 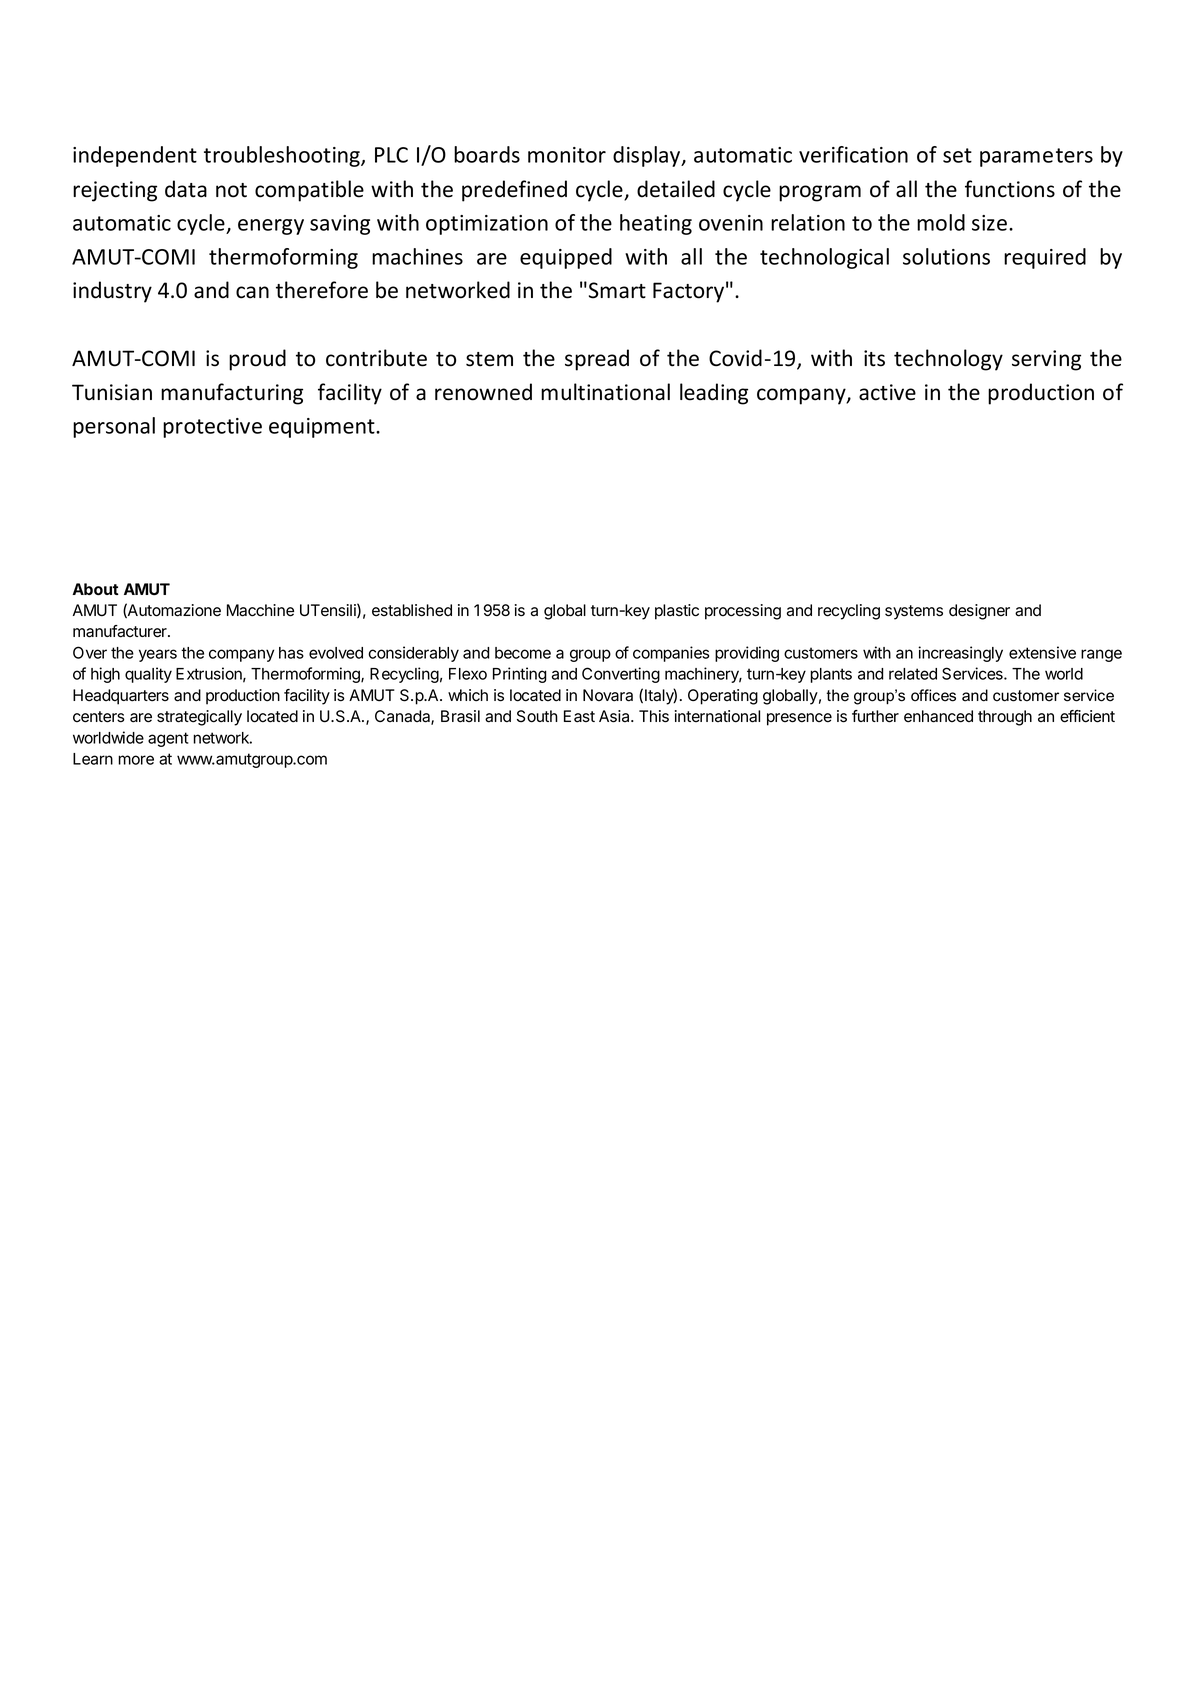 I want to click on protective, so click(x=212, y=428).
